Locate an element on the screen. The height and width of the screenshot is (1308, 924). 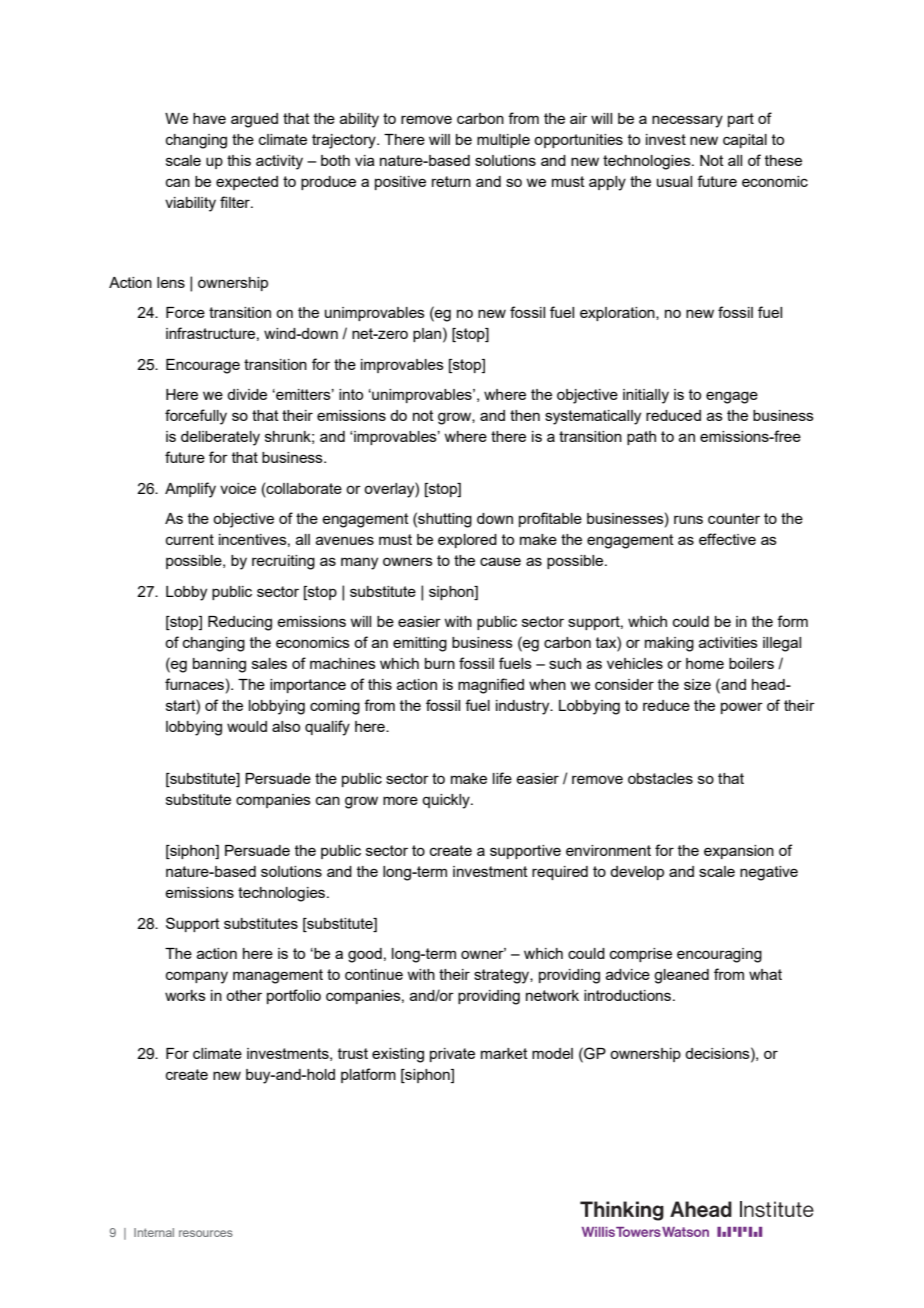
expected is located at coordinates (247, 183).
